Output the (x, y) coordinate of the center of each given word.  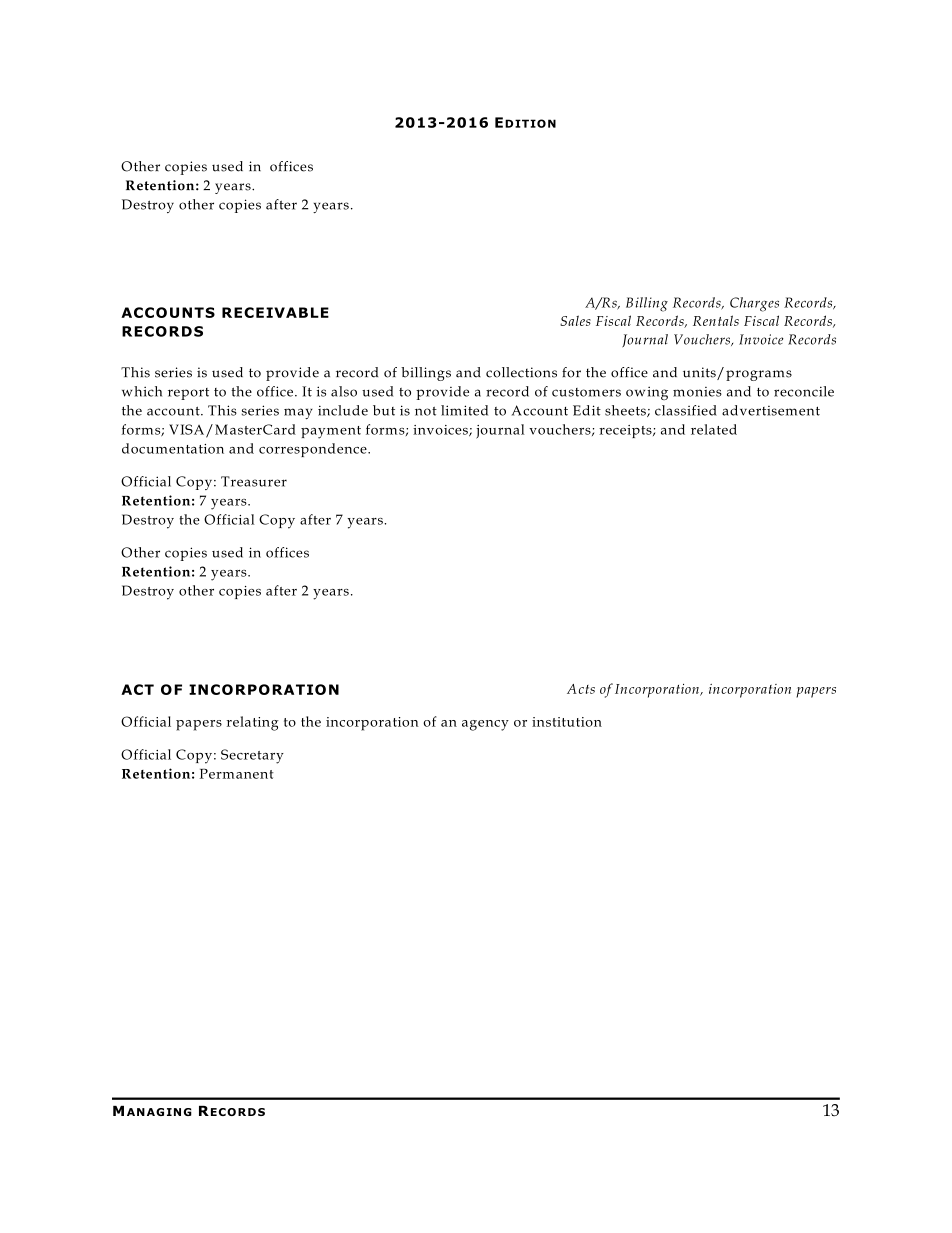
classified (686, 410)
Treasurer (254, 481)
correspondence (314, 450)
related (714, 429)
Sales (575, 320)
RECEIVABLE (275, 312)
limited (464, 410)
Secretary (252, 756)
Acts (581, 689)
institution (567, 722)
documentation (173, 448)
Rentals (716, 320)
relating (253, 723)
